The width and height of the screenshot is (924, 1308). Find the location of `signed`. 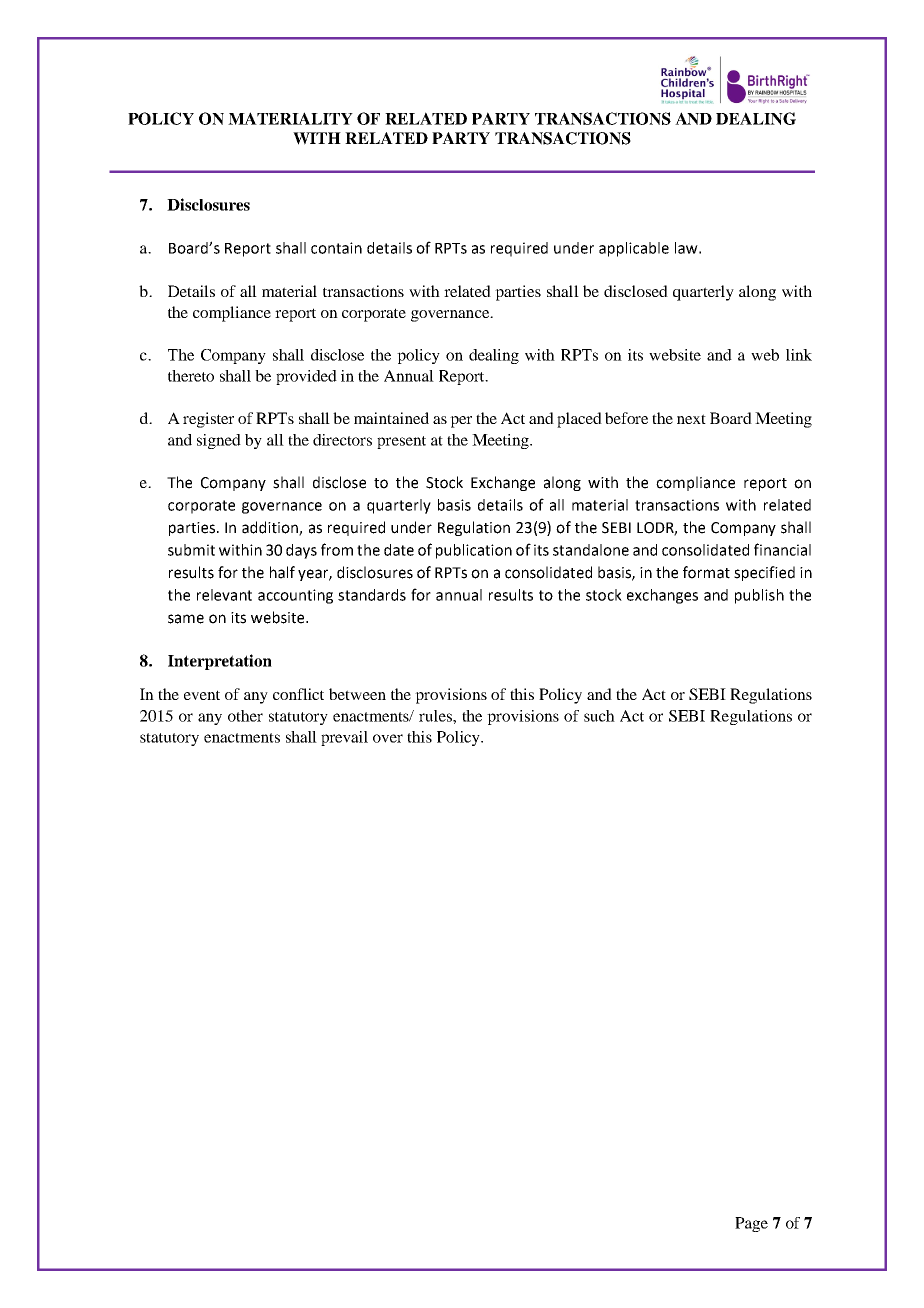

signed is located at coordinates (219, 441).
